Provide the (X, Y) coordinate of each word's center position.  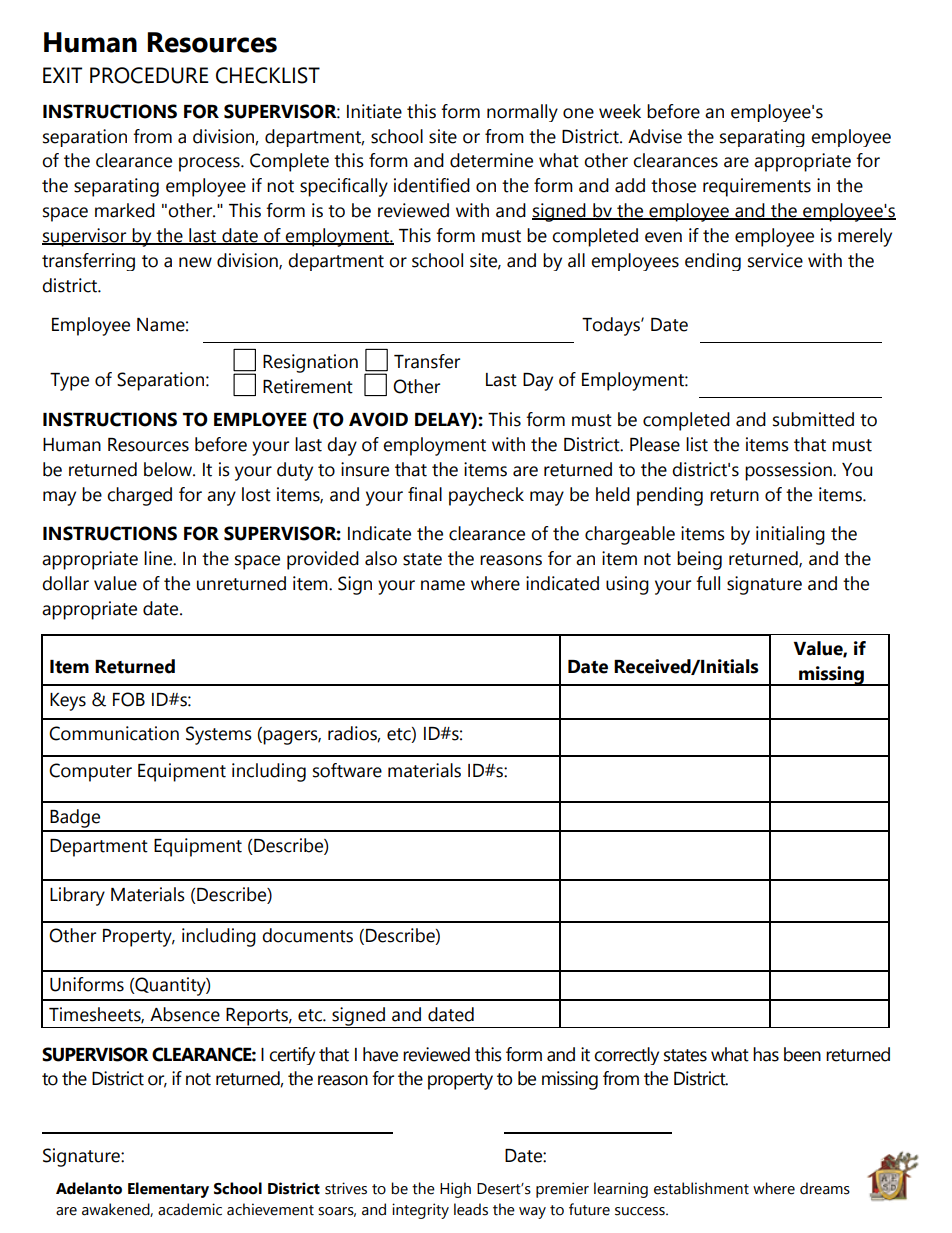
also (381, 558)
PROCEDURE (149, 75)
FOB (129, 699)
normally (522, 113)
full (708, 583)
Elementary (168, 1190)
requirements (757, 187)
